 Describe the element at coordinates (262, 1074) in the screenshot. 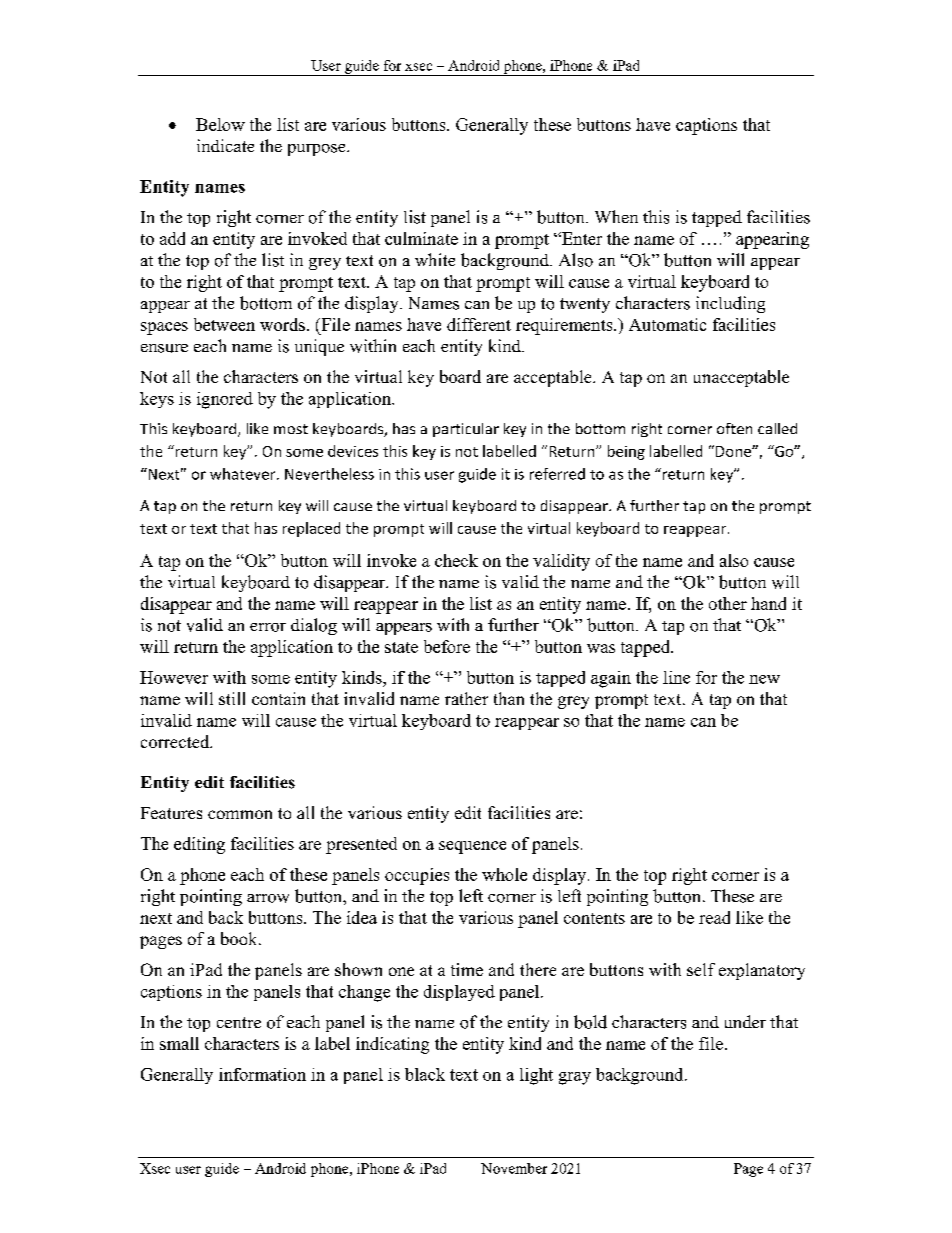

I see `information` at that location.
